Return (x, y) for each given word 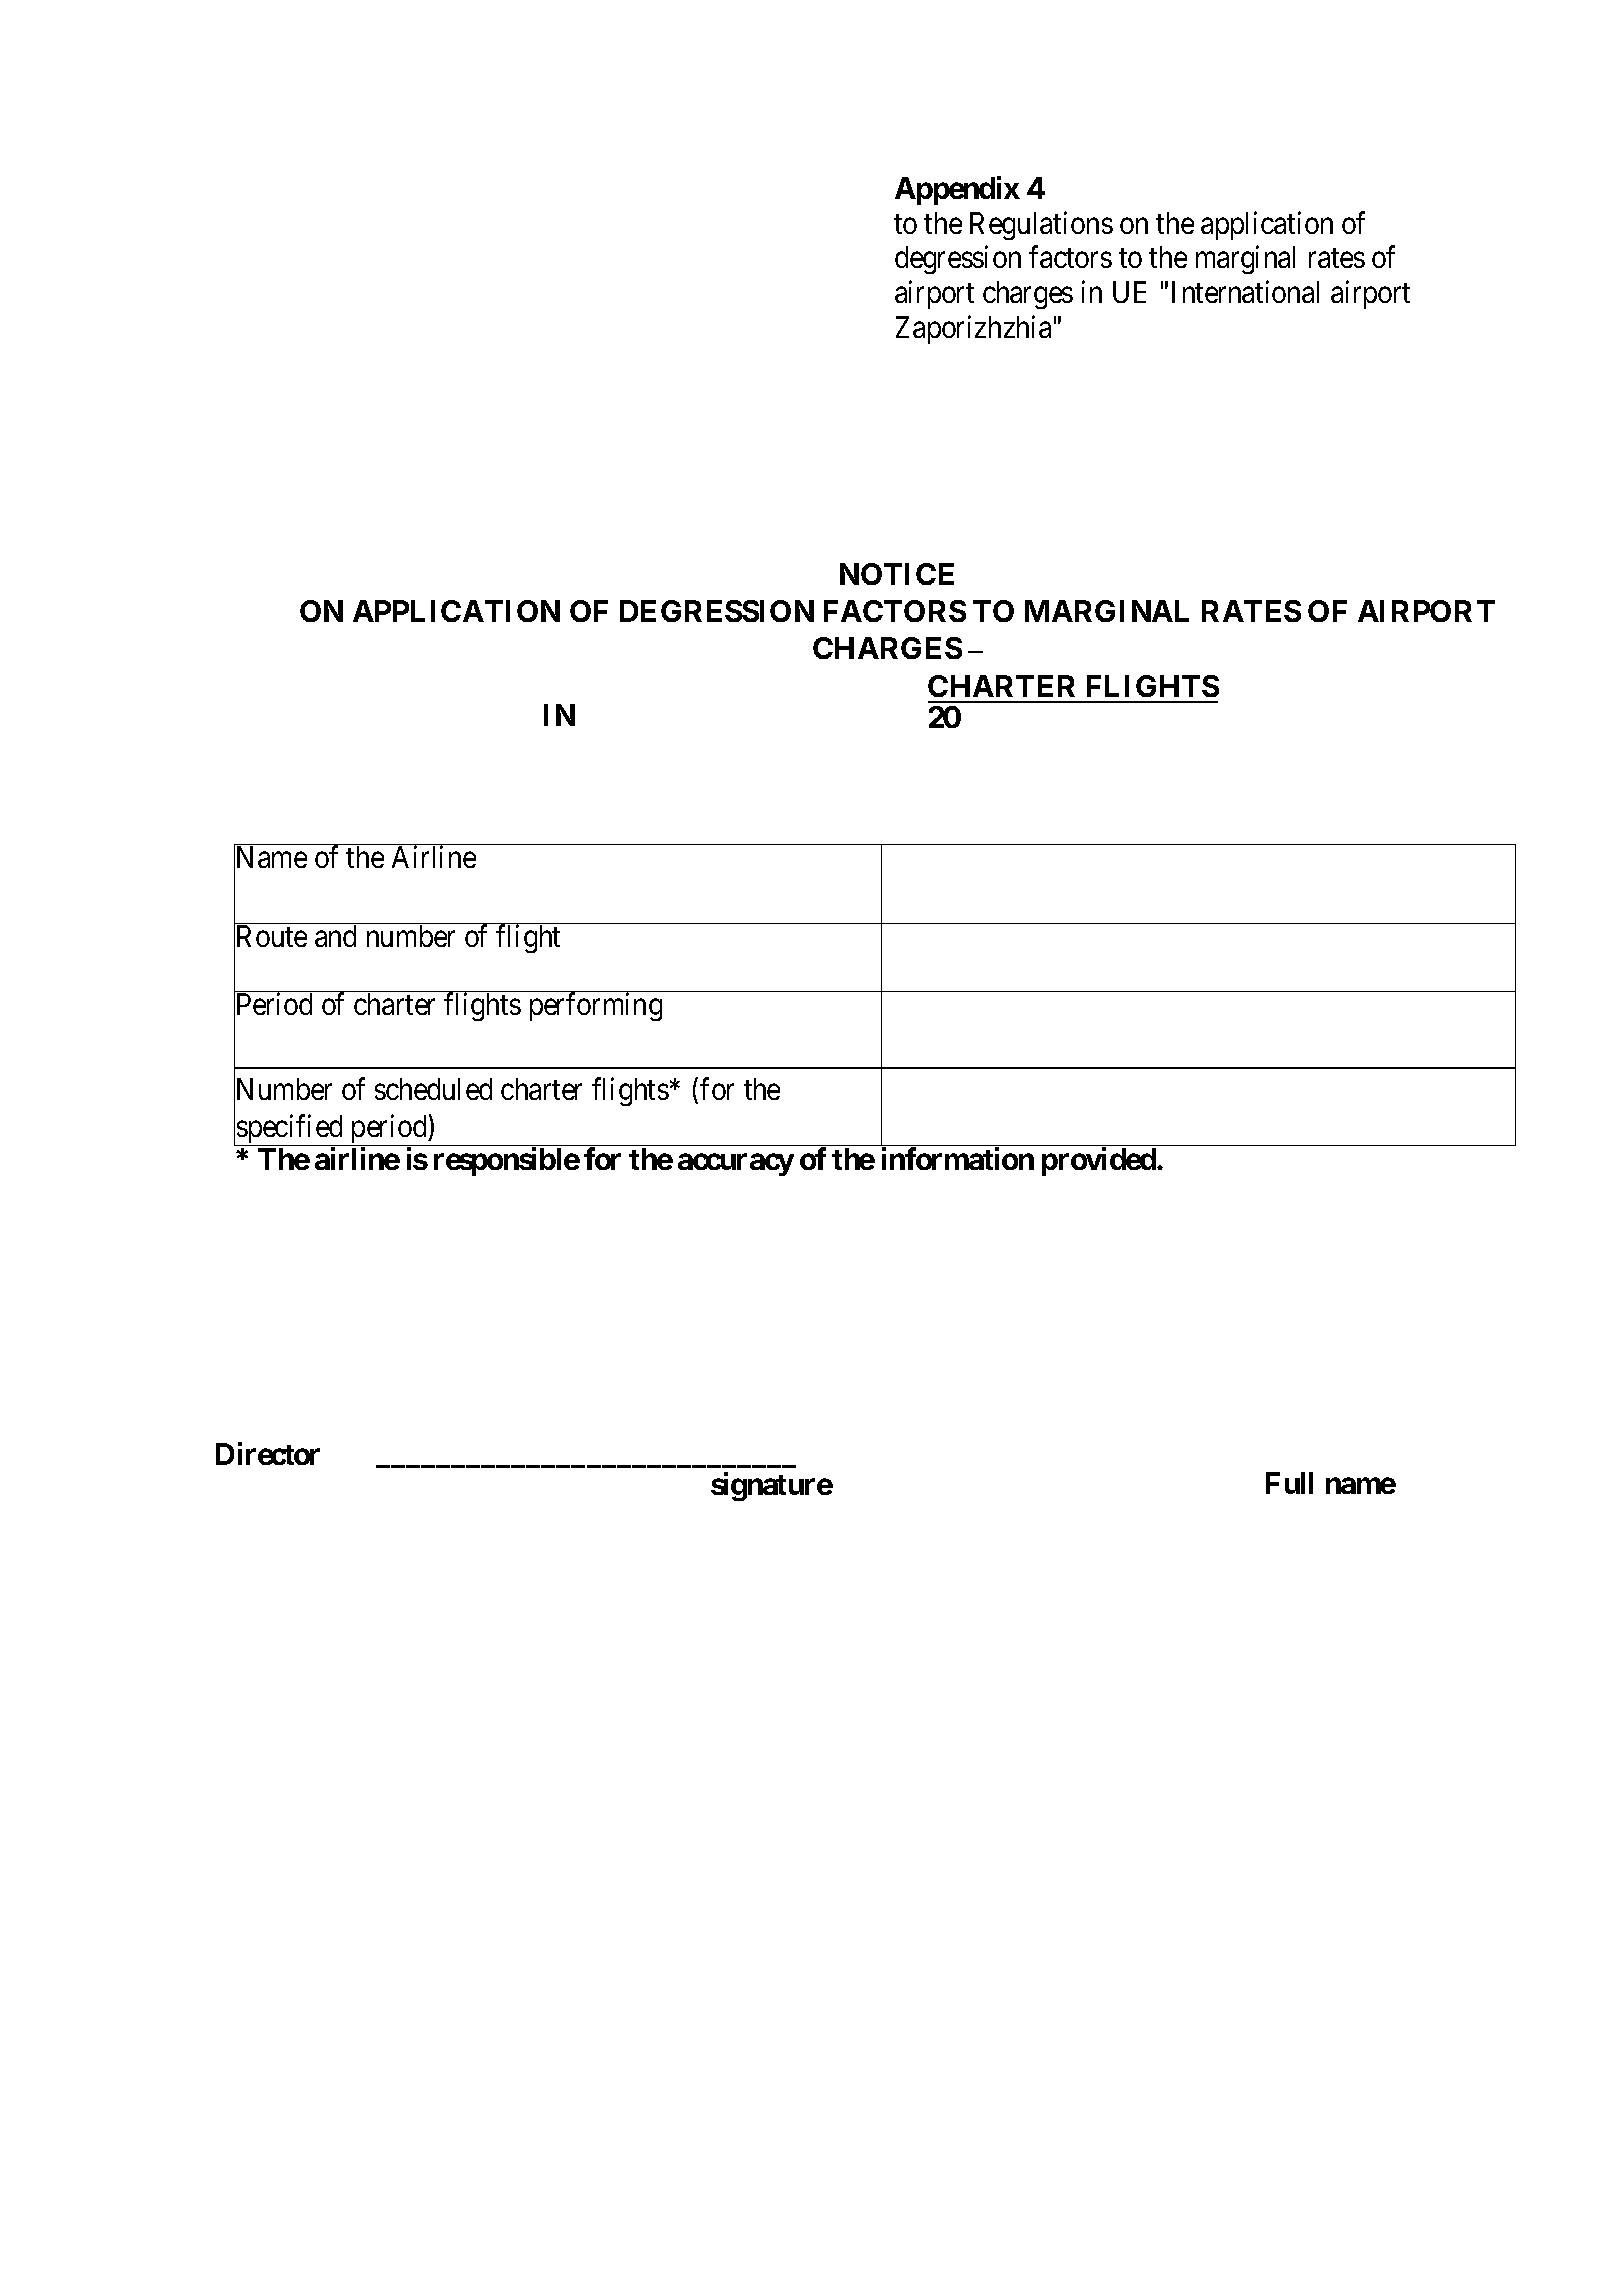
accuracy (736, 1164)
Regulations (1041, 225)
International (1245, 292)
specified (290, 1130)
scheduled (433, 1089)
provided (1100, 1161)
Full (1289, 1483)
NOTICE (897, 574)
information (958, 1158)
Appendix (957, 190)
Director (268, 1453)
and (335, 936)
